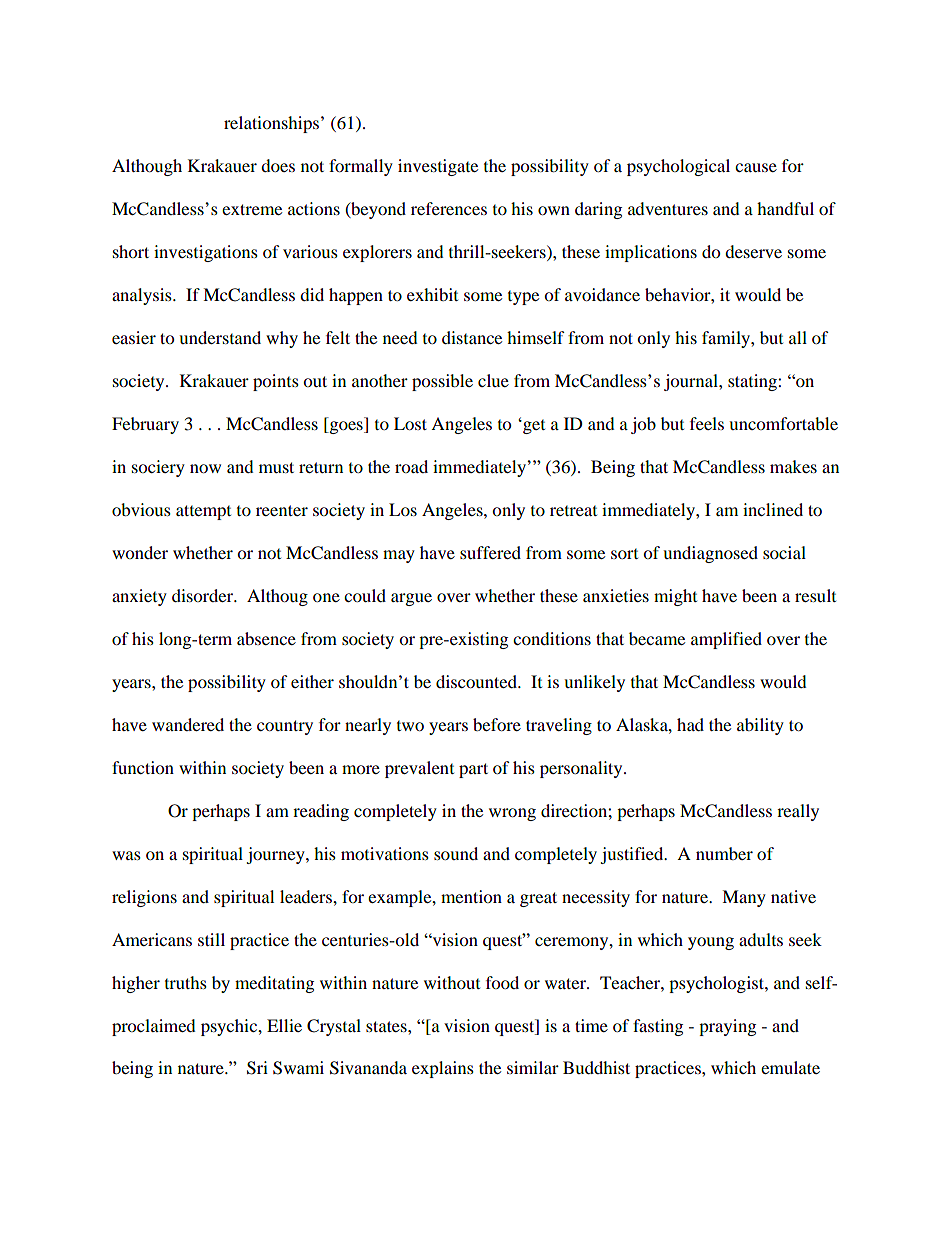 The image size is (952, 1233). What do you see at coordinates (188, 724) in the screenshot?
I see `wandered` at bounding box center [188, 724].
